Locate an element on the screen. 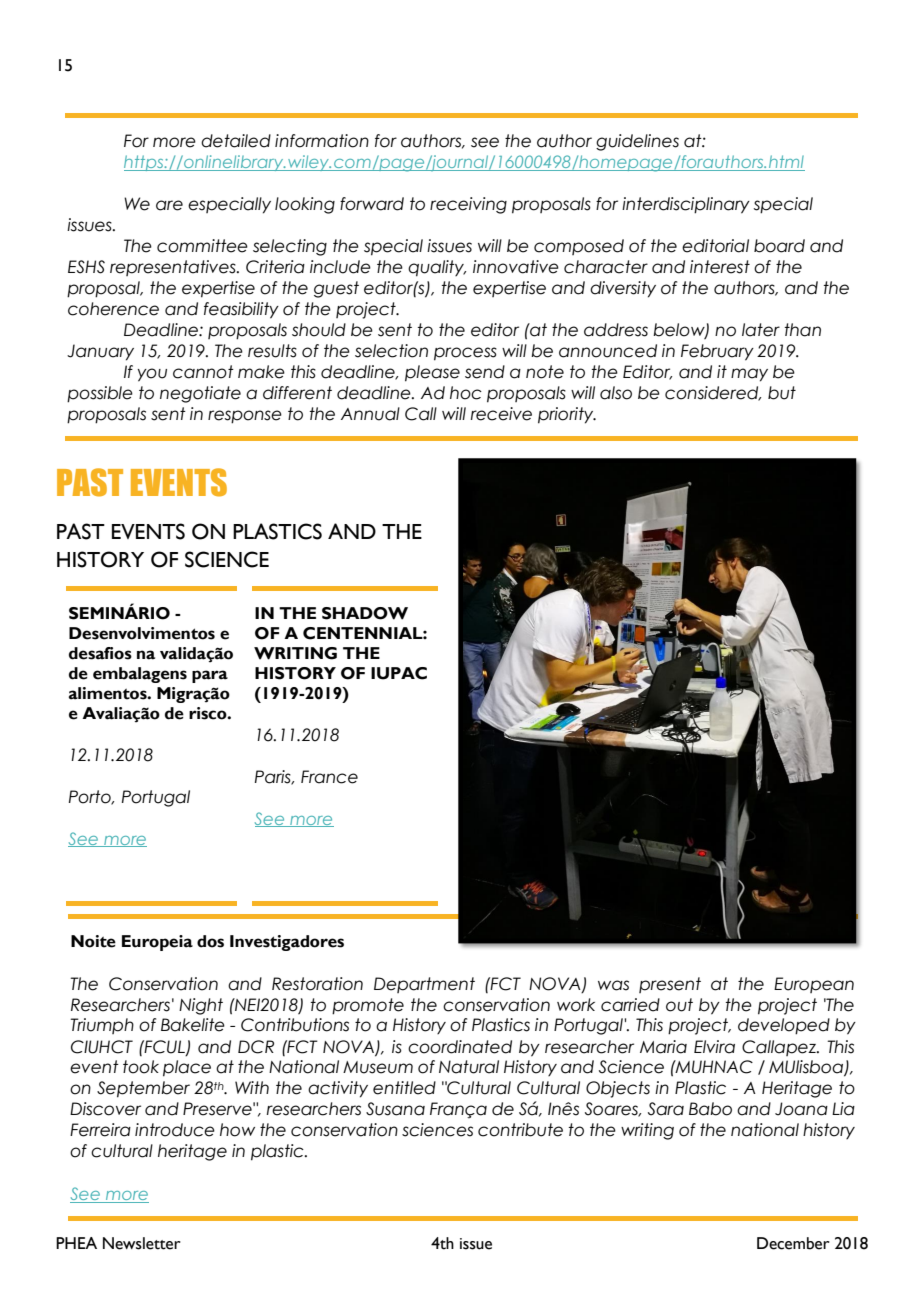 The width and height of the screenshot is (924, 1308). detailed is located at coordinates (236, 141).
